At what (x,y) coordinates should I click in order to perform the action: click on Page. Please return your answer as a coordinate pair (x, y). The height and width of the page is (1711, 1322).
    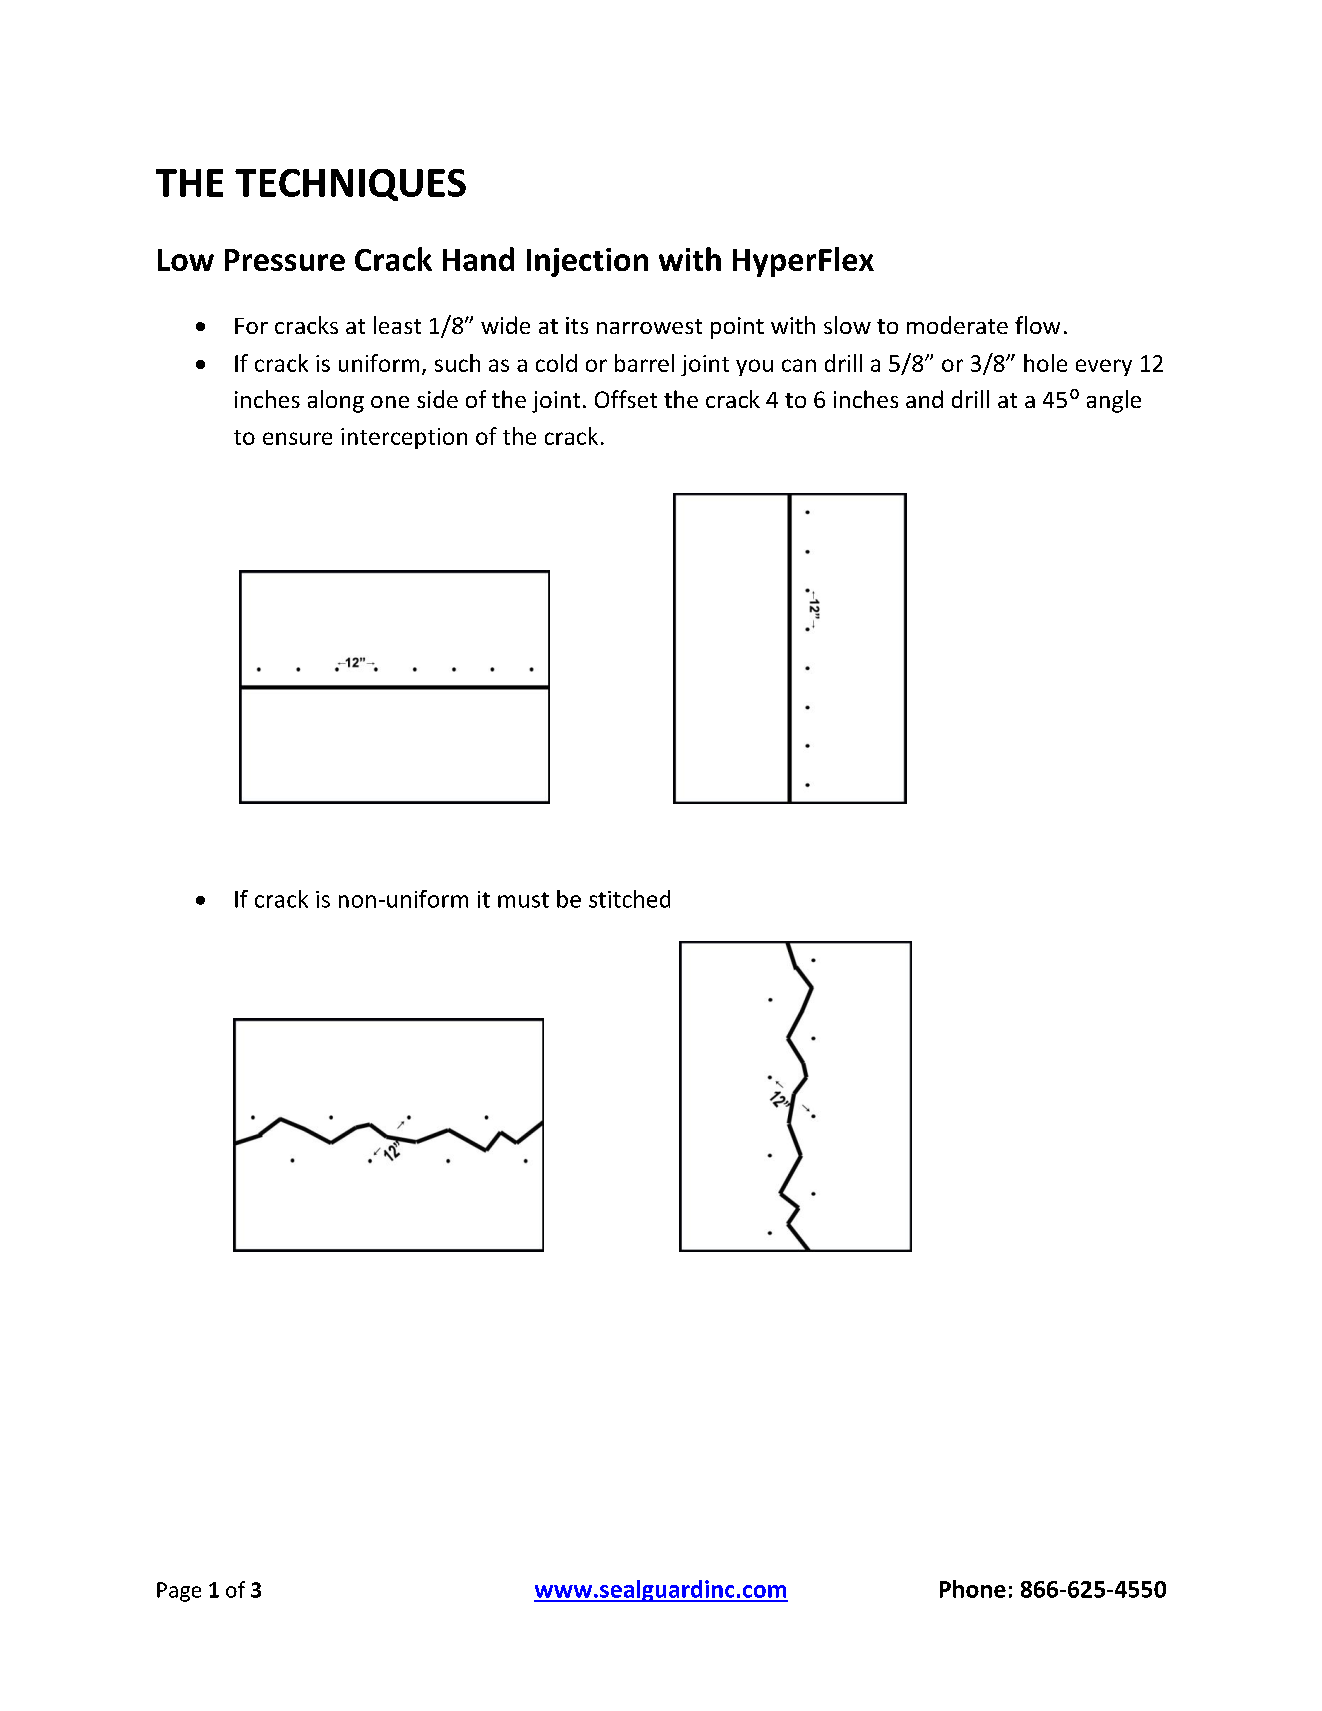
    Looking at the image, I should click on (179, 1592).
